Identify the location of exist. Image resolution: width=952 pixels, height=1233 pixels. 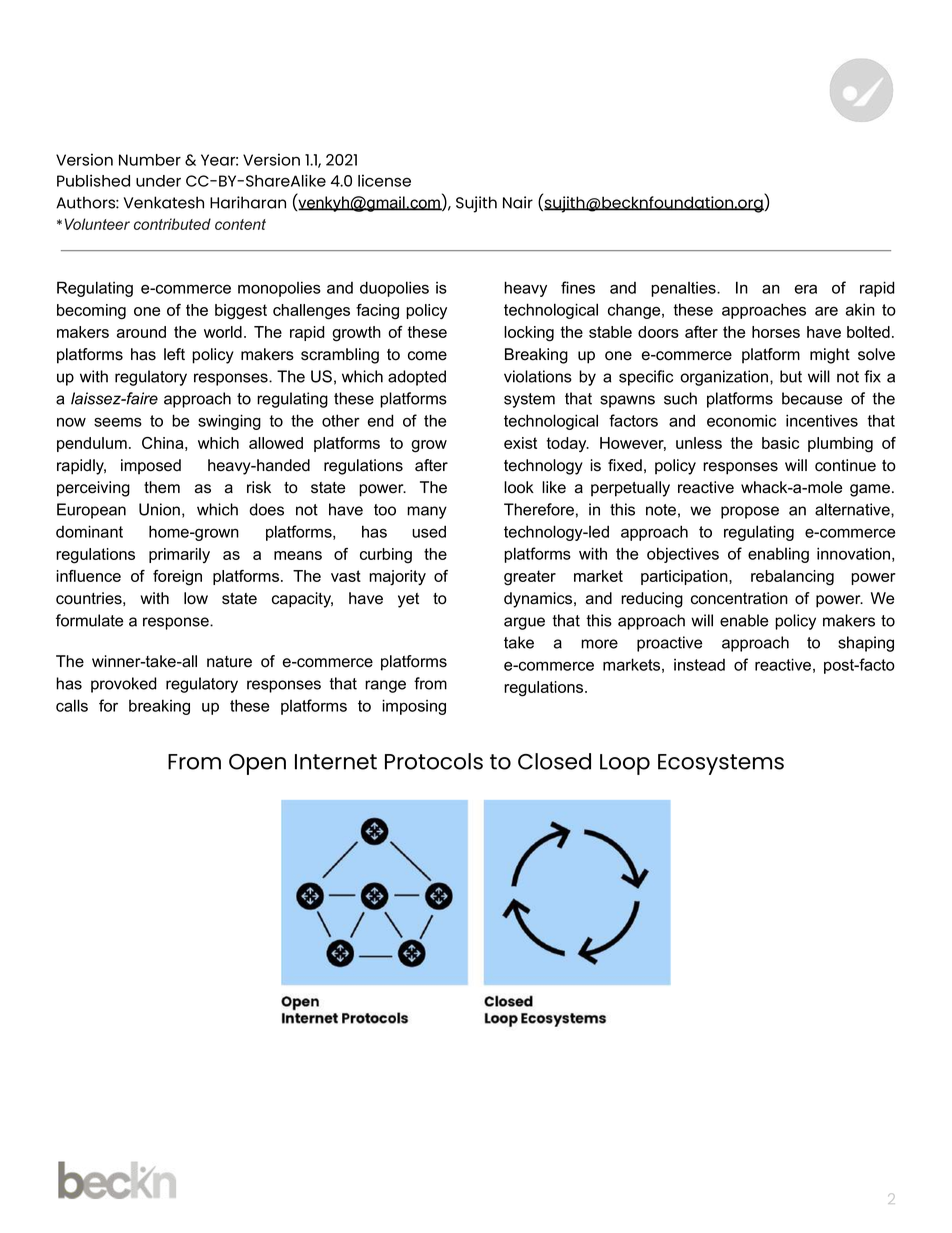
(520, 443).
